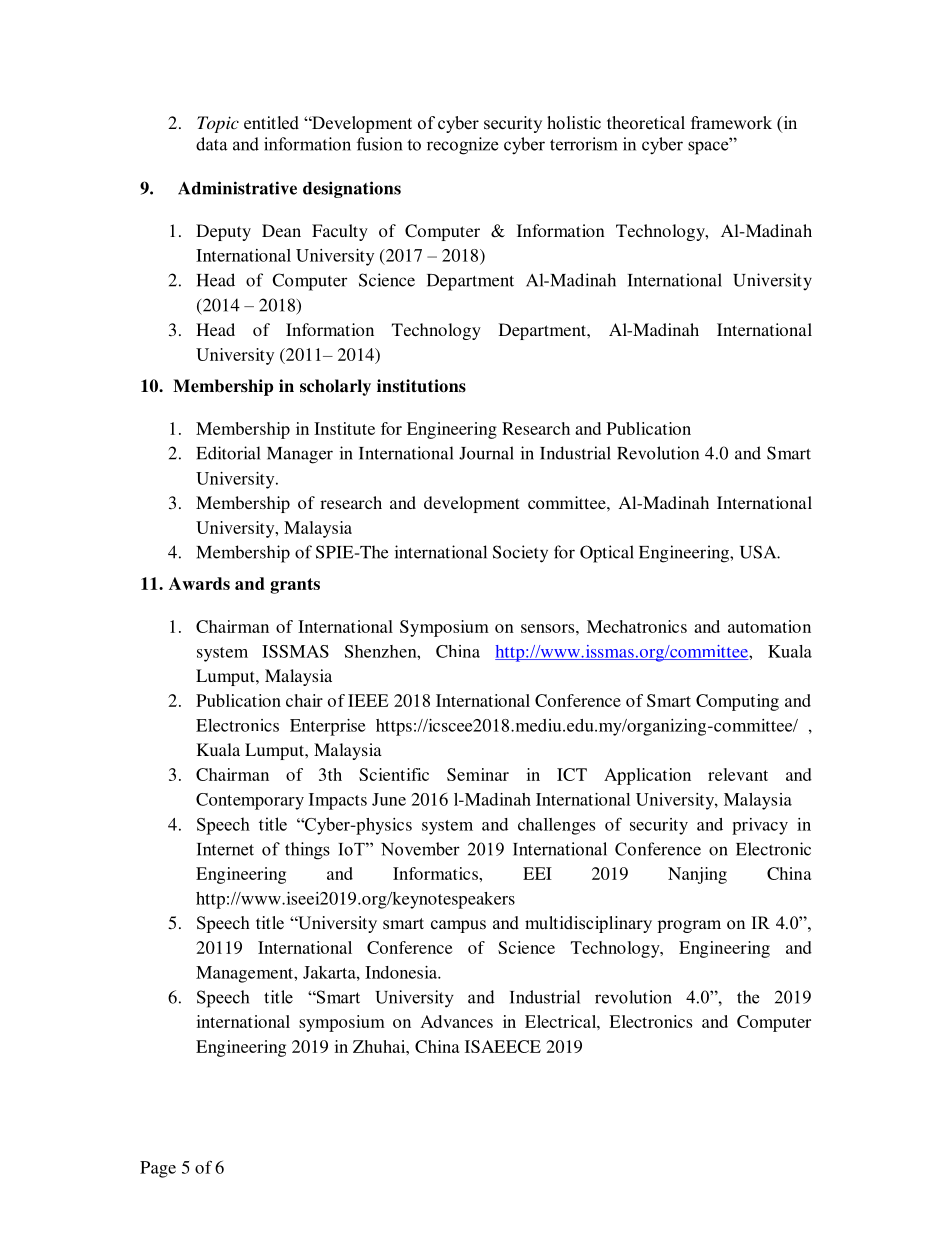 This screenshot has height=1233, width=952. Describe the element at coordinates (689, 926) in the screenshot. I see `program` at that location.
